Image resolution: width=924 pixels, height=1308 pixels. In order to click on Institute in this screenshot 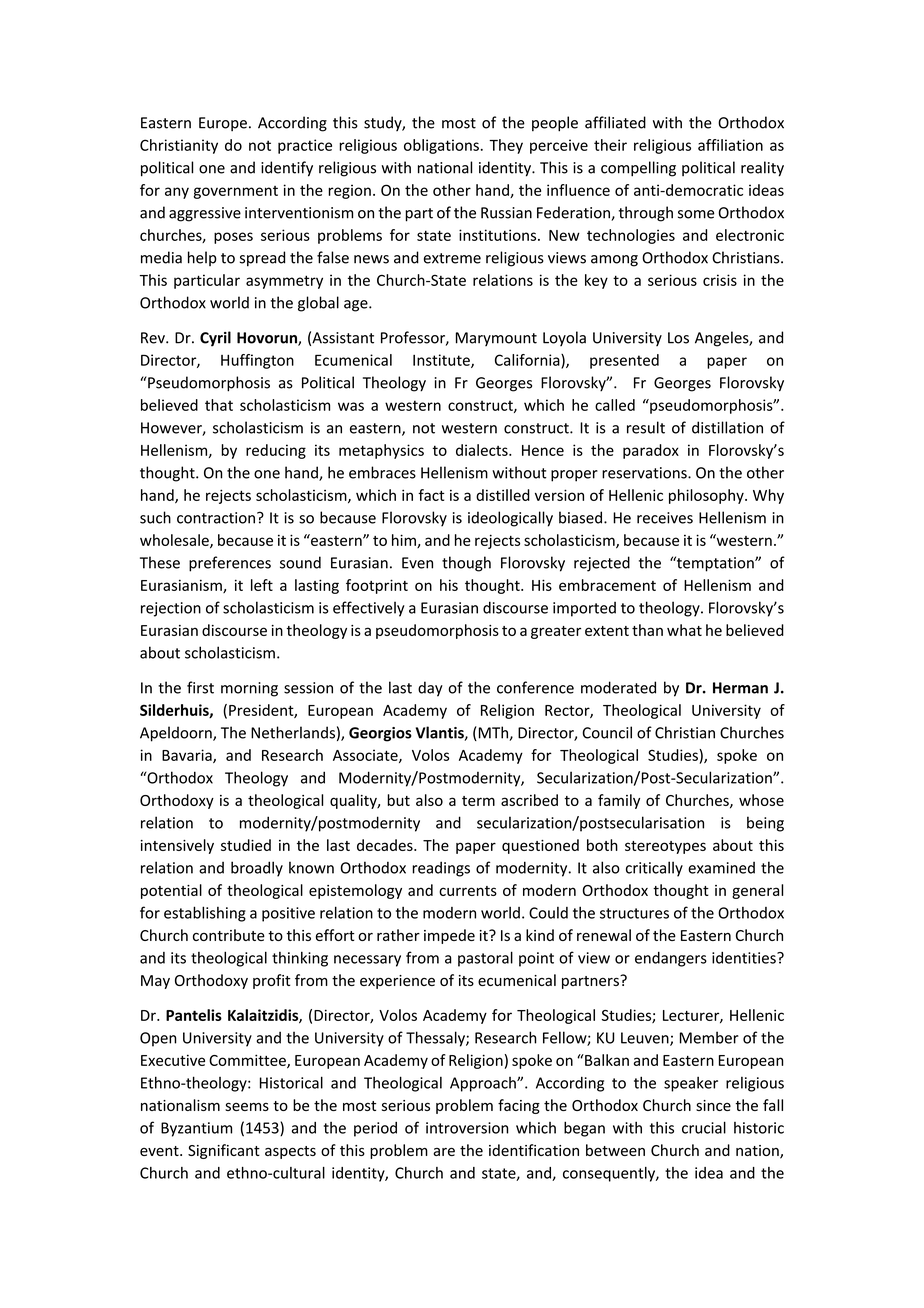, I will do `click(442, 361)`.
